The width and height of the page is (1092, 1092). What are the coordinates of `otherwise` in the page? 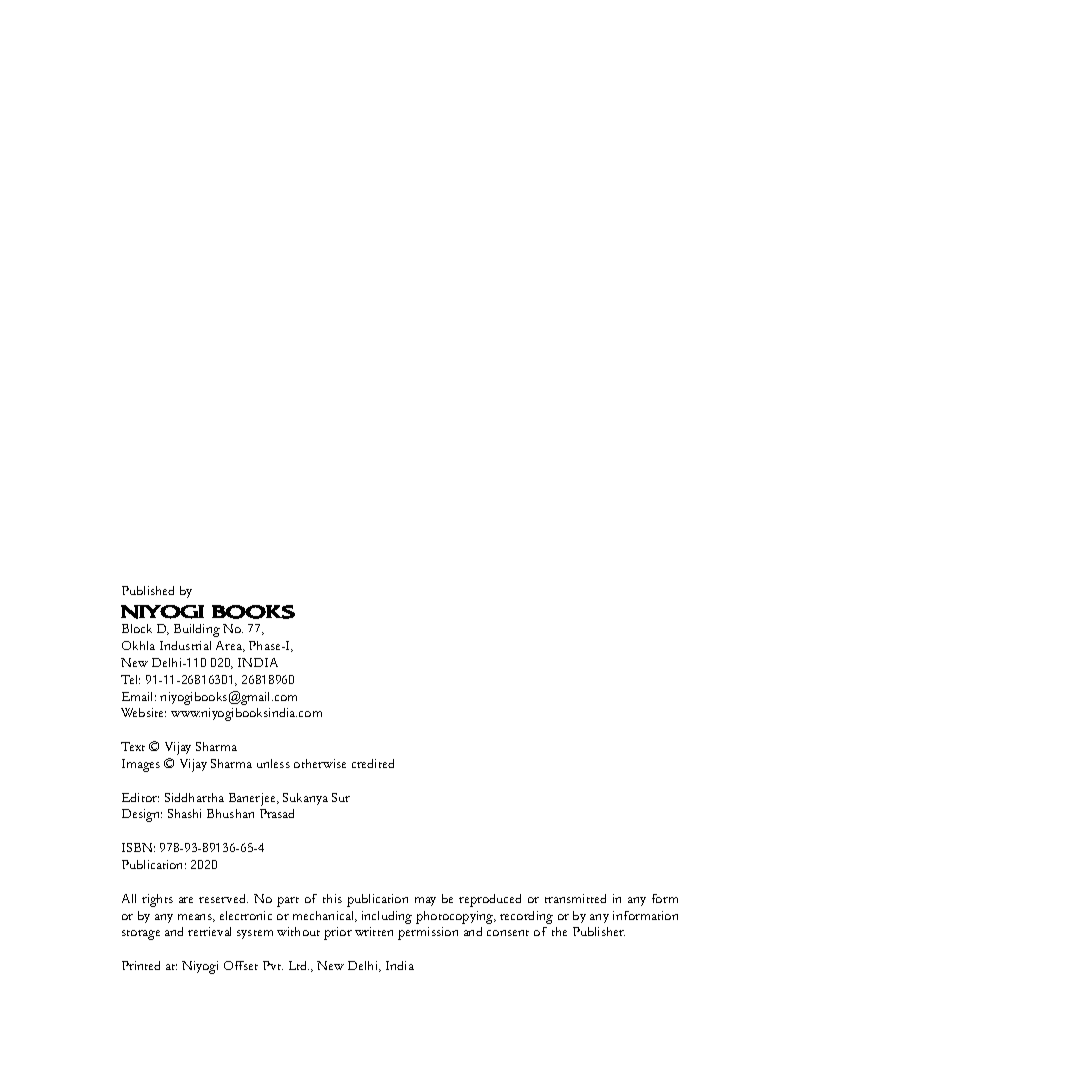 It's located at (320, 763).
